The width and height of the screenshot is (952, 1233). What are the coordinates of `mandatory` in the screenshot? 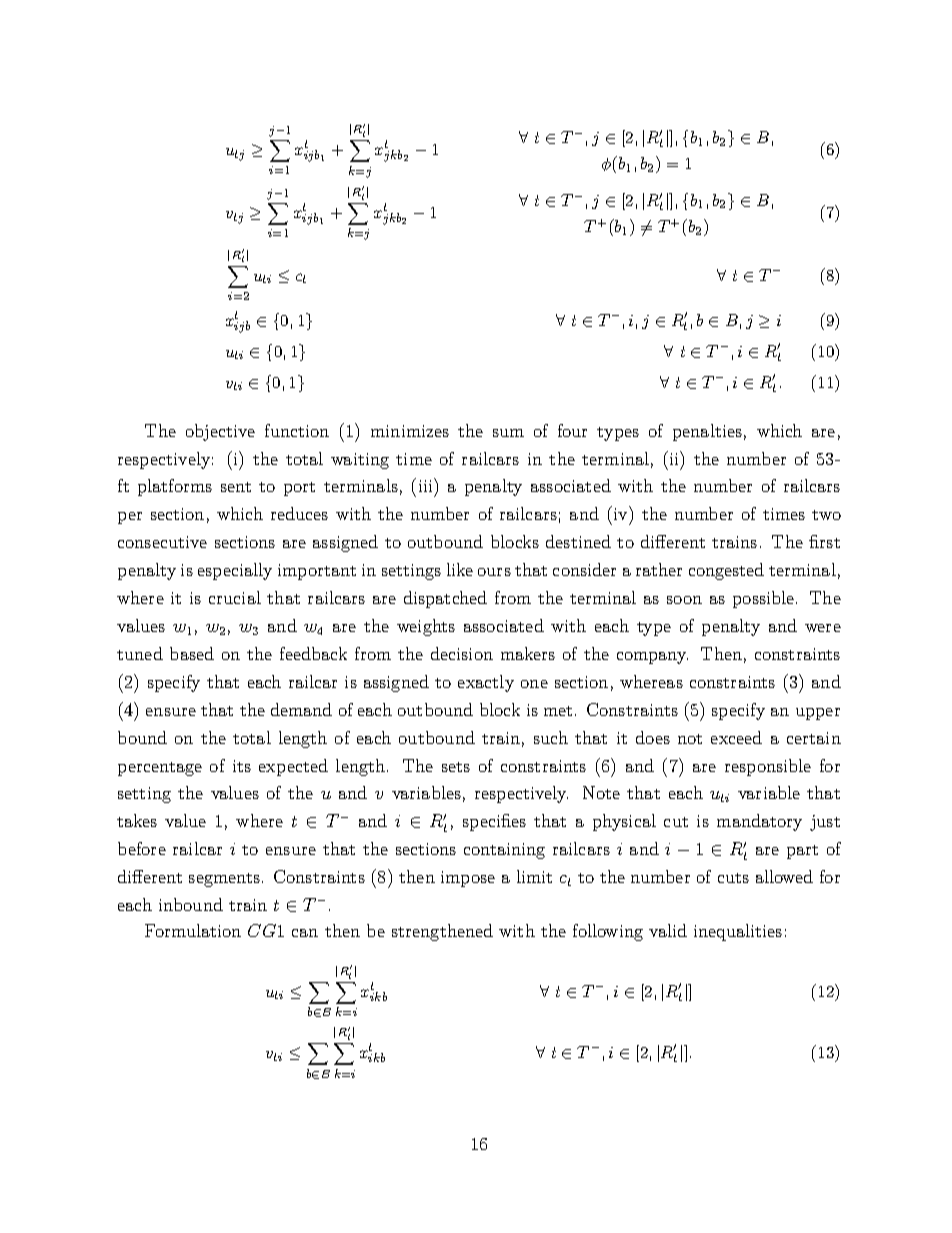 It's located at (759, 822).
